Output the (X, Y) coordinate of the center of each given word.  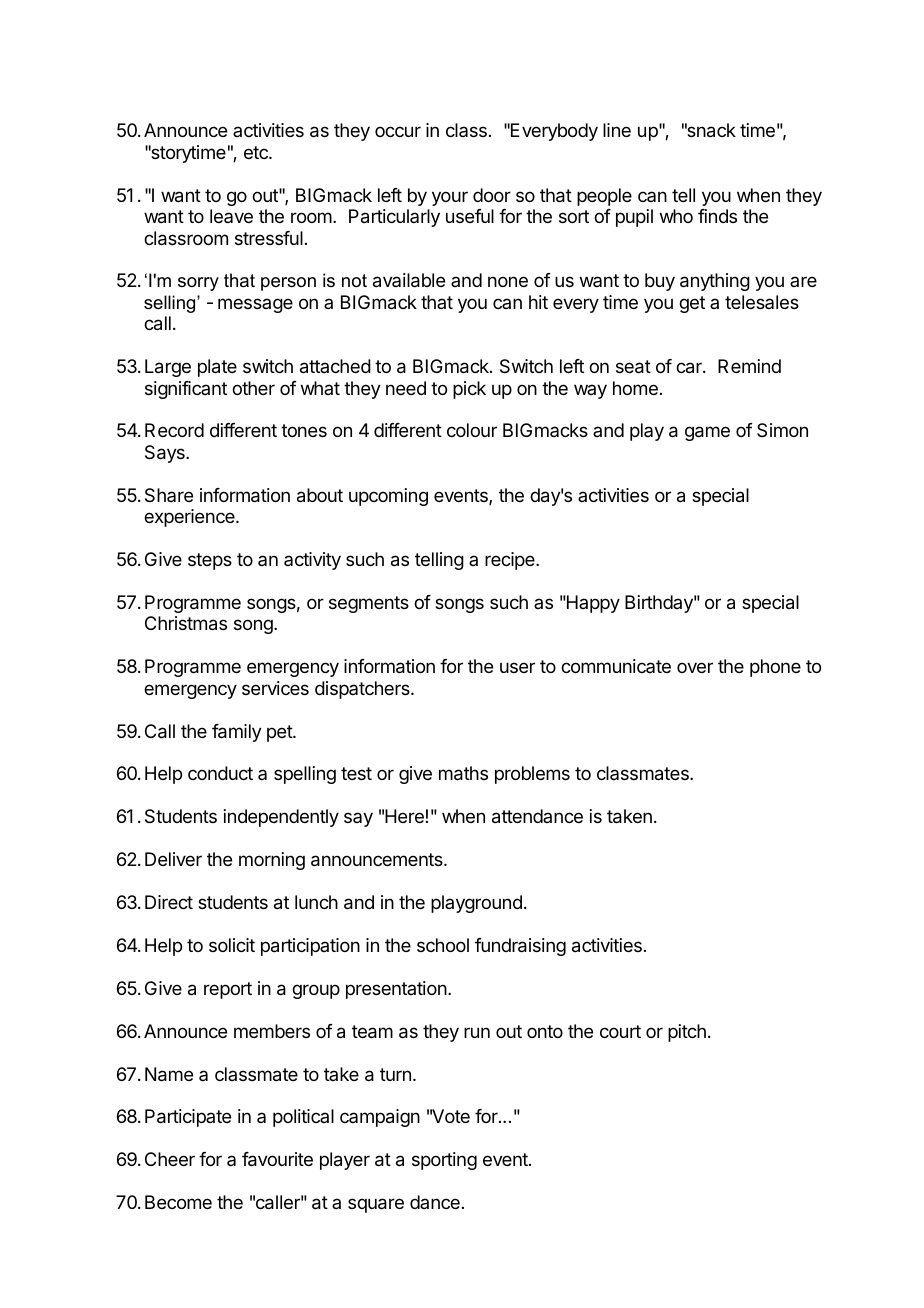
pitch (687, 1033)
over (695, 667)
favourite (277, 1159)
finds (717, 216)
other (253, 388)
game (707, 433)
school (443, 945)
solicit (232, 945)
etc (257, 152)
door (492, 195)
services (275, 688)
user (517, 667)
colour (472, 430)
